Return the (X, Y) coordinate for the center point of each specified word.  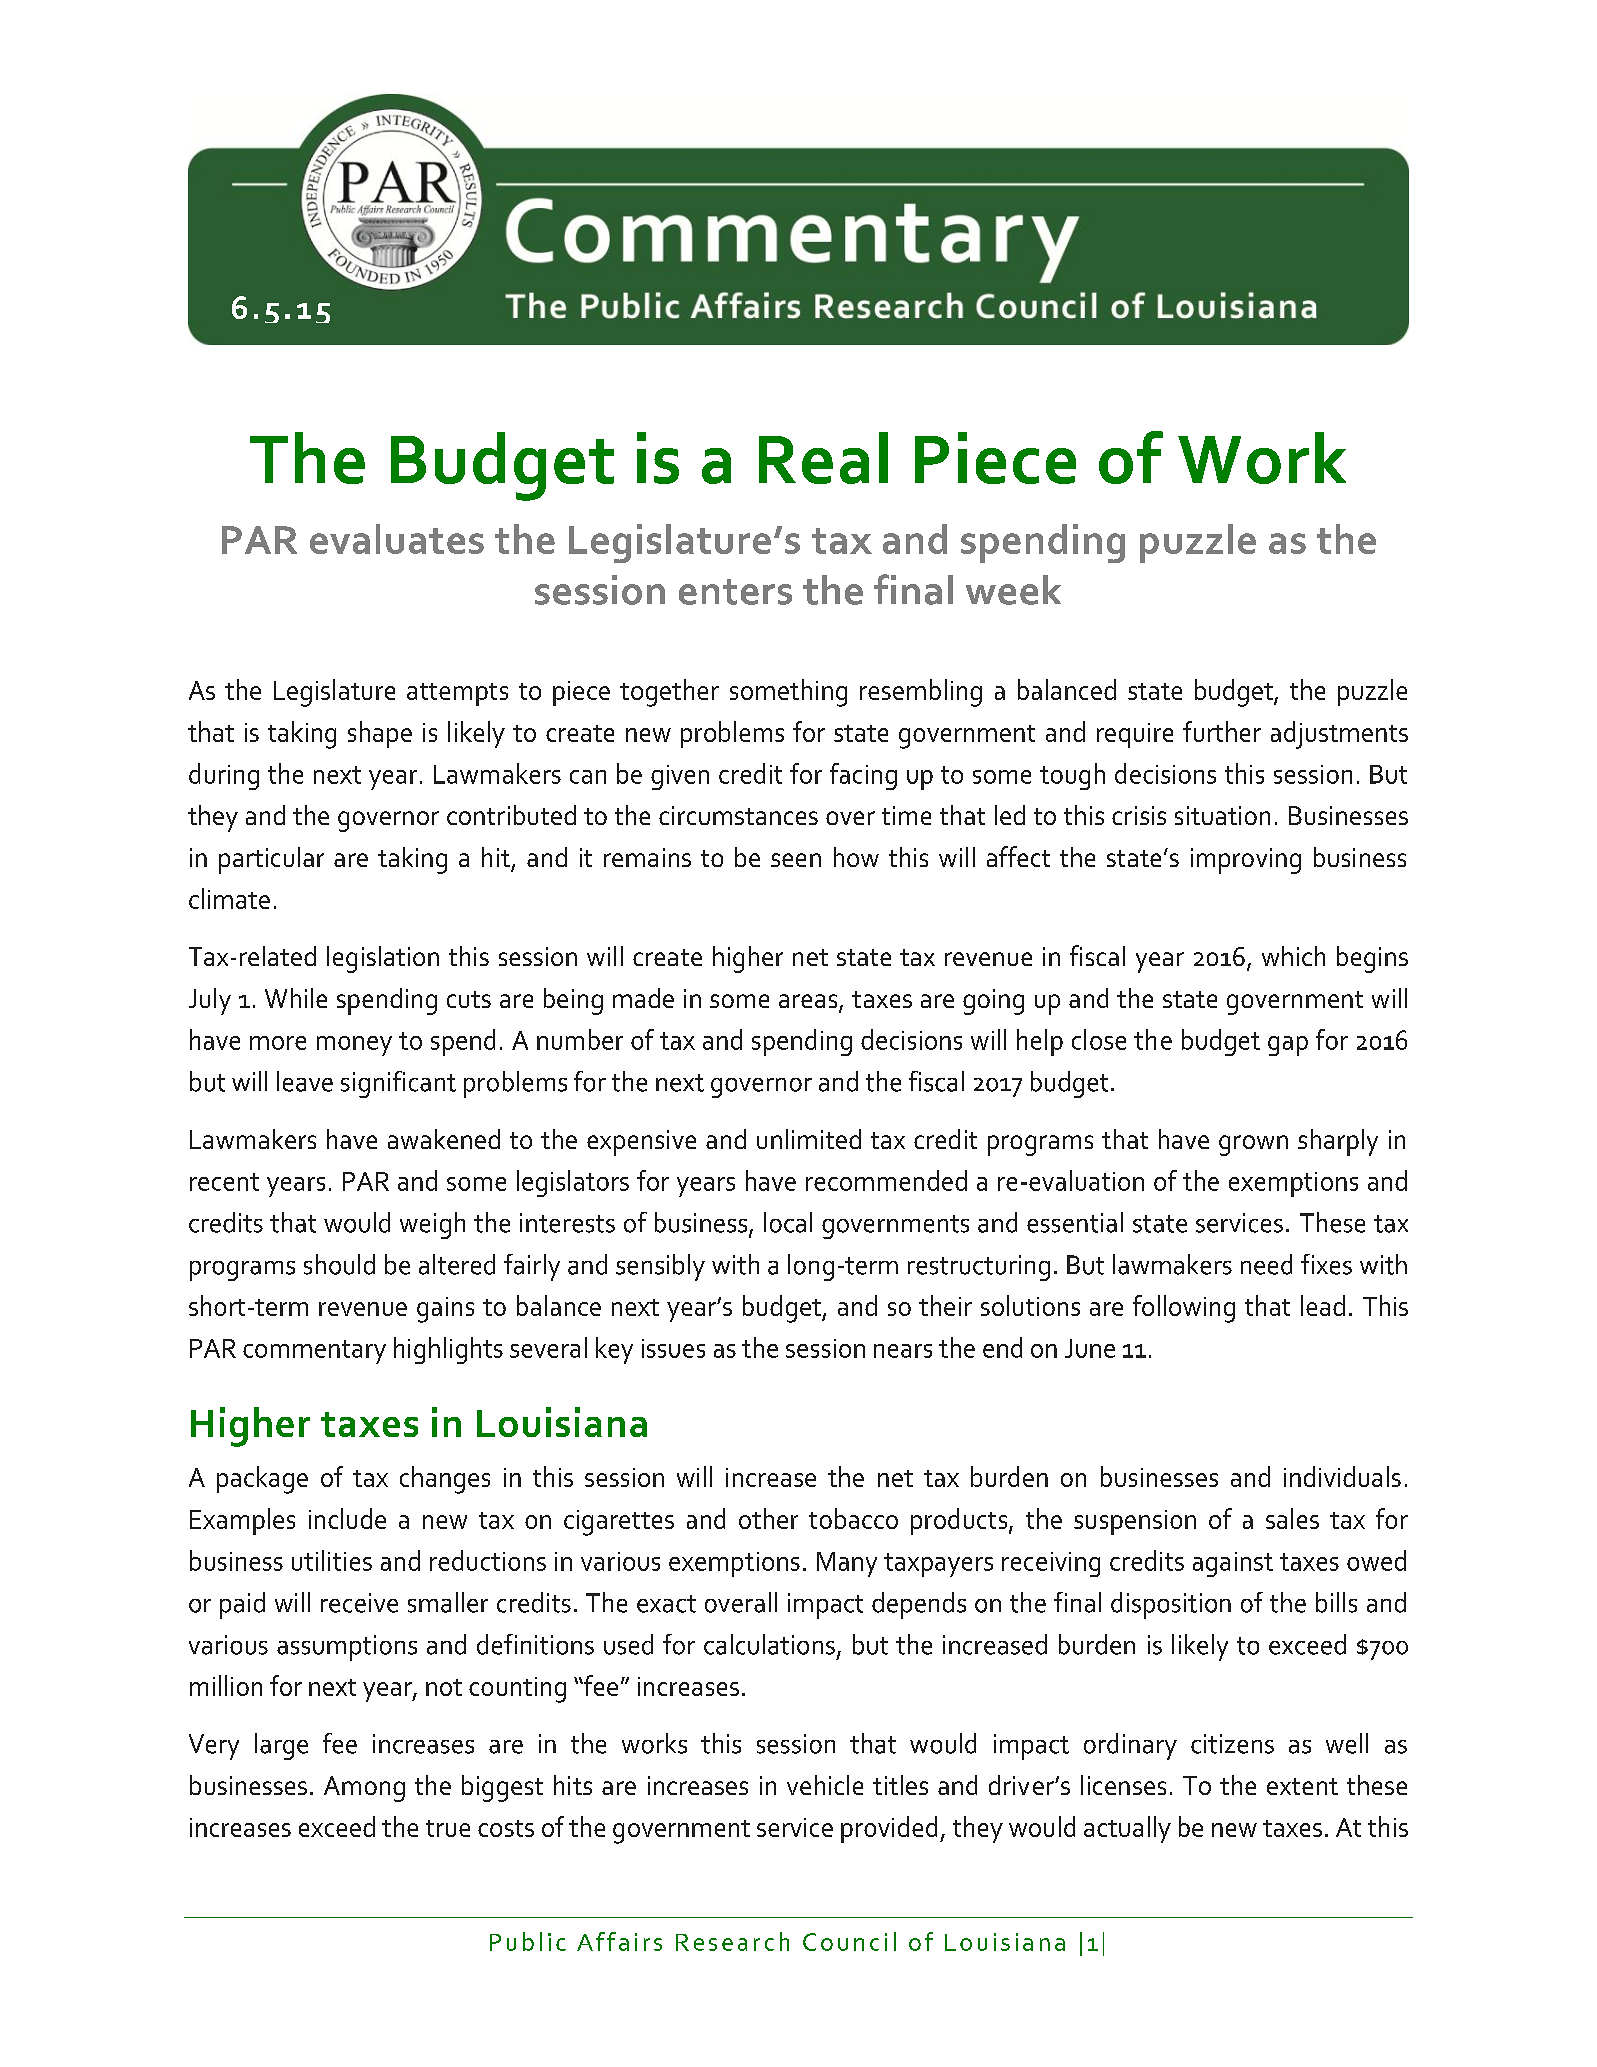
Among (364, 1789)
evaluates (397, 539)
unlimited (809, 1139)
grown (1253, 1145)
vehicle (825, 1785)
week (1013, 590)
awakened (444, 1139)
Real (823, 458)
